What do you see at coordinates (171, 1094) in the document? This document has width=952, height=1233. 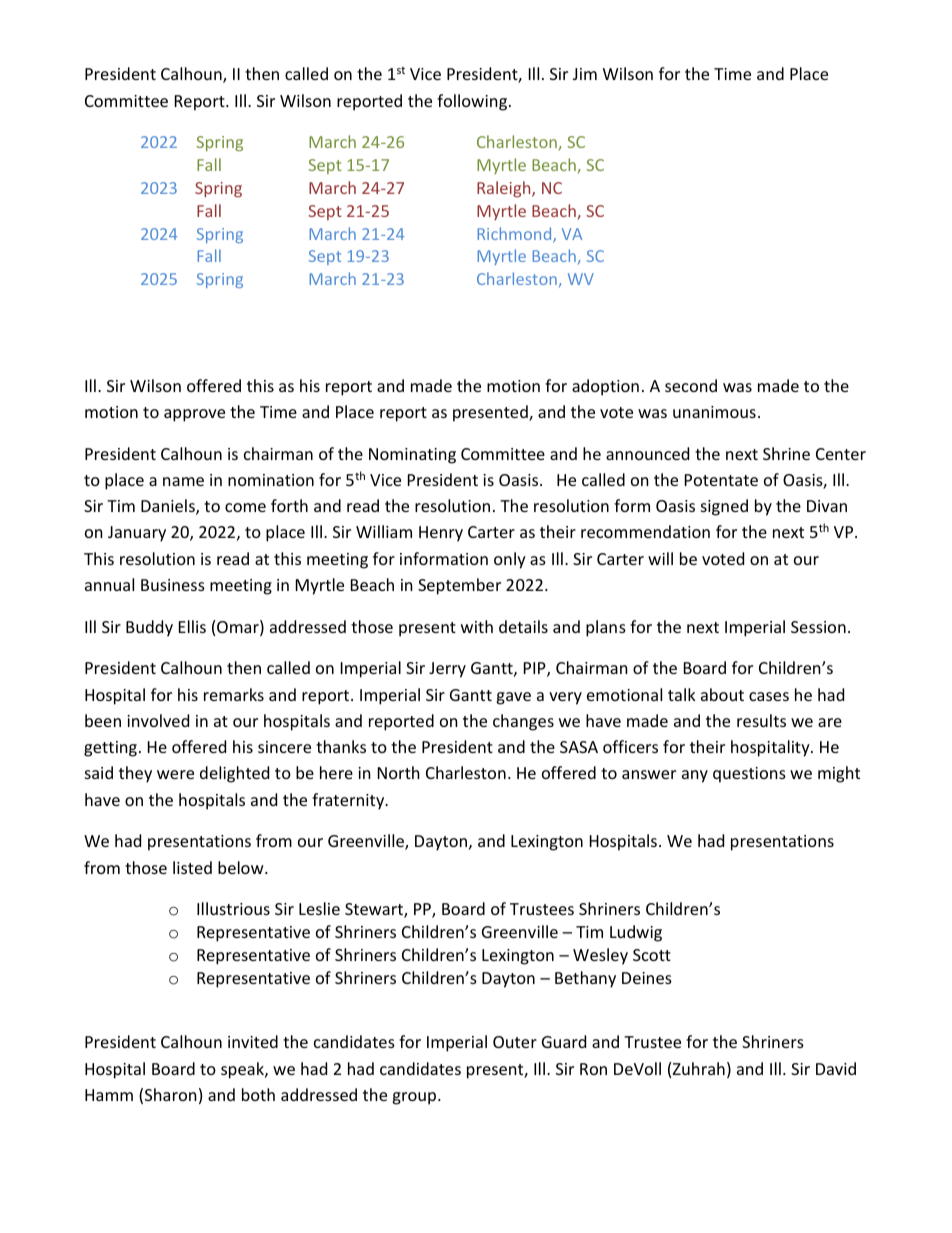 I see `Sharon` at bounding box center [171, 1094].
